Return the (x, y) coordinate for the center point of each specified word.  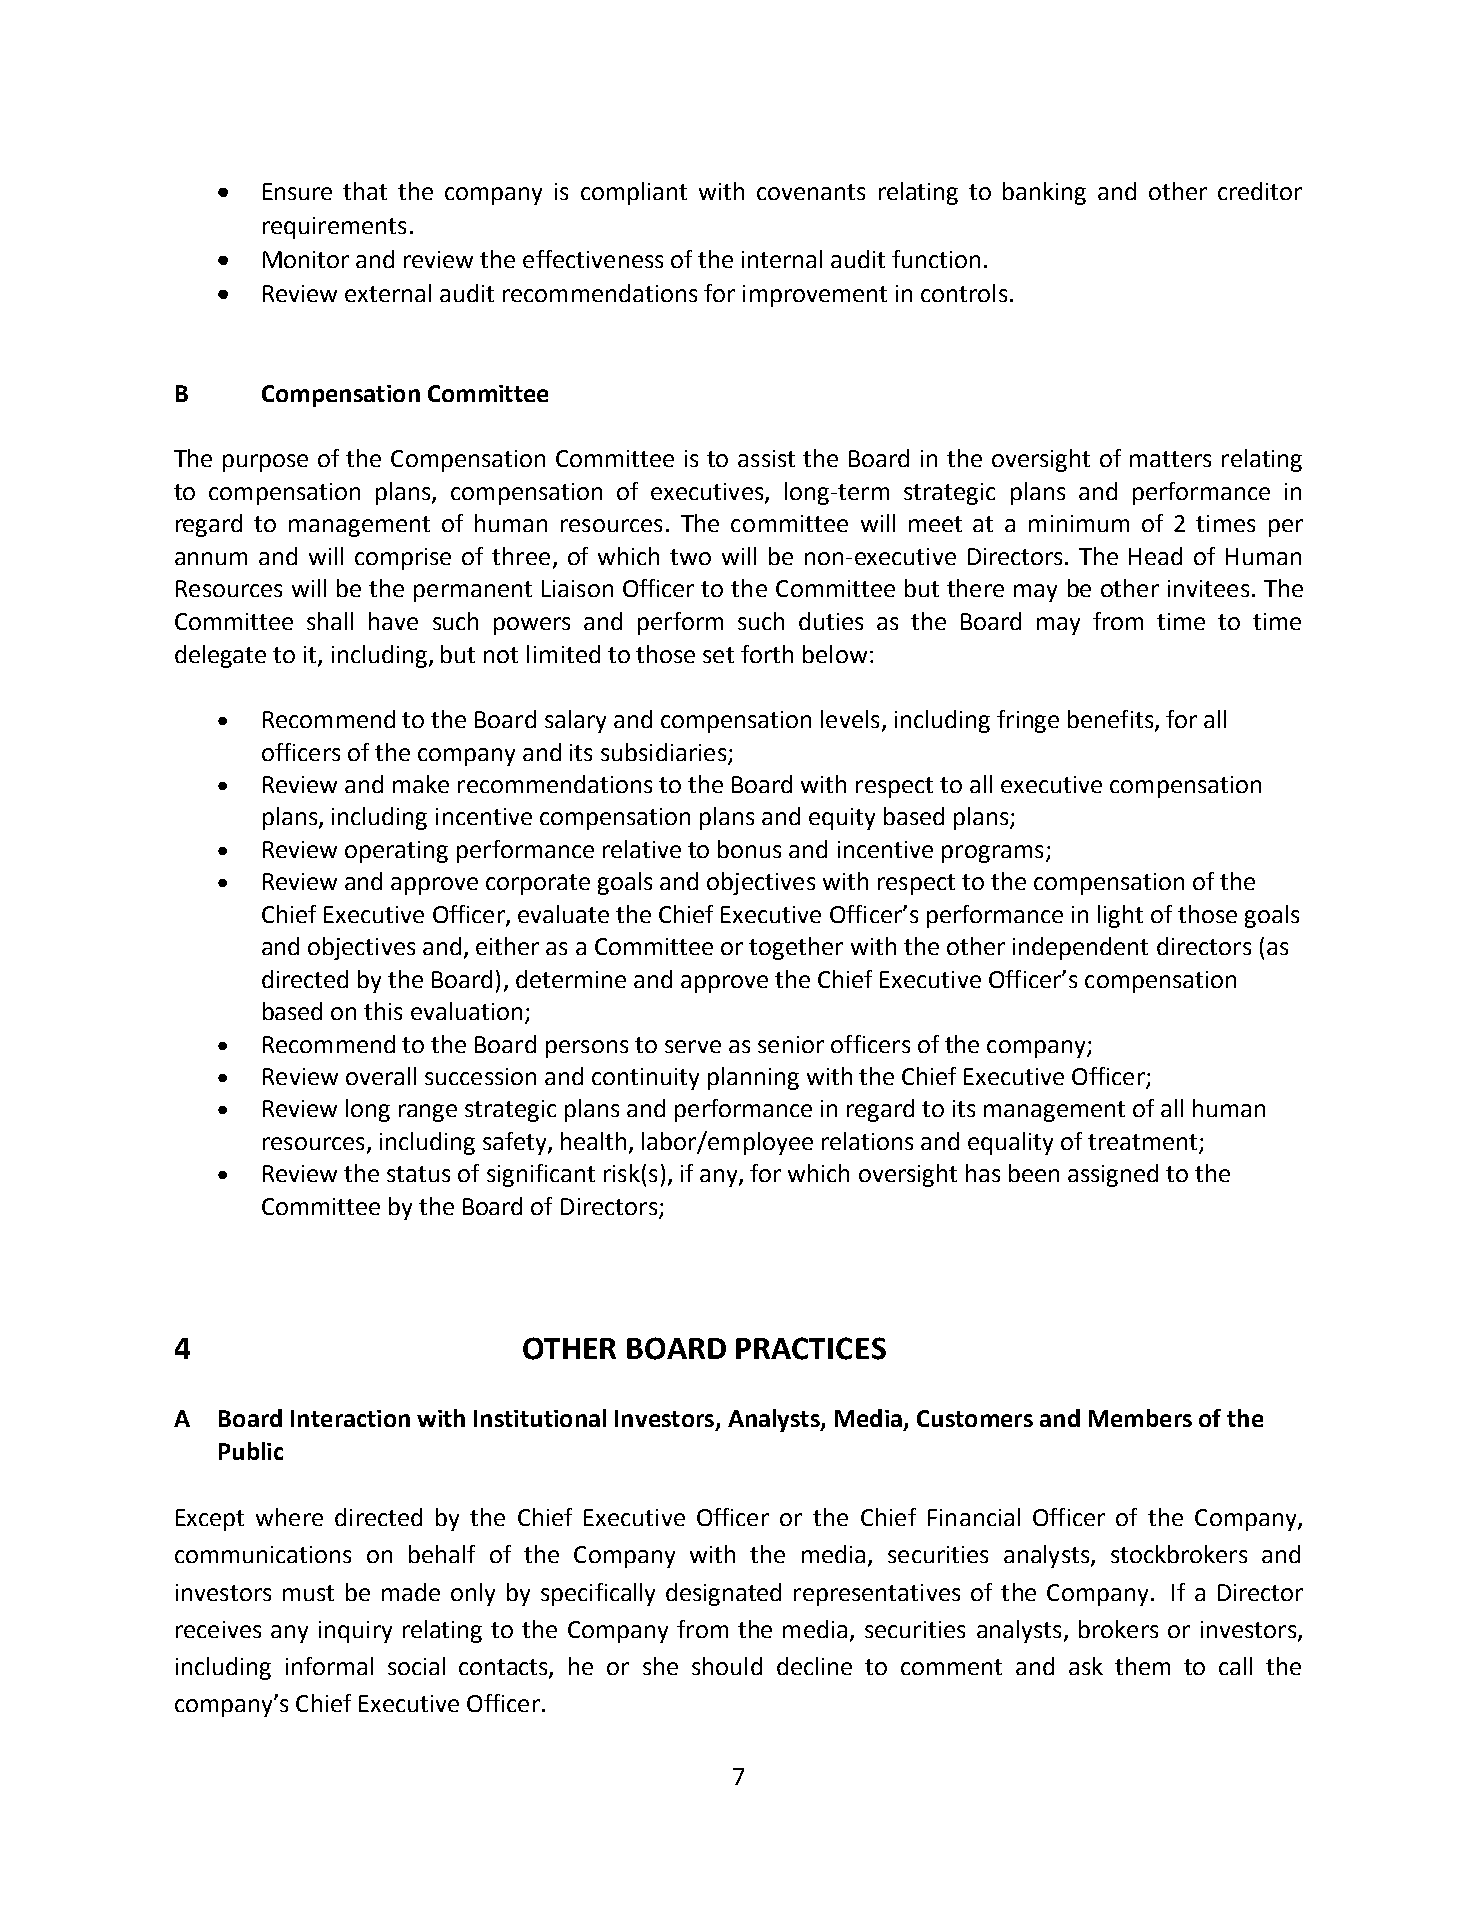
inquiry (355, 1632)
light (1120, 916)
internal (782, 259)
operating (396, 852)
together (796, 948)
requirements (334, 228)
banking (1044, 193)
